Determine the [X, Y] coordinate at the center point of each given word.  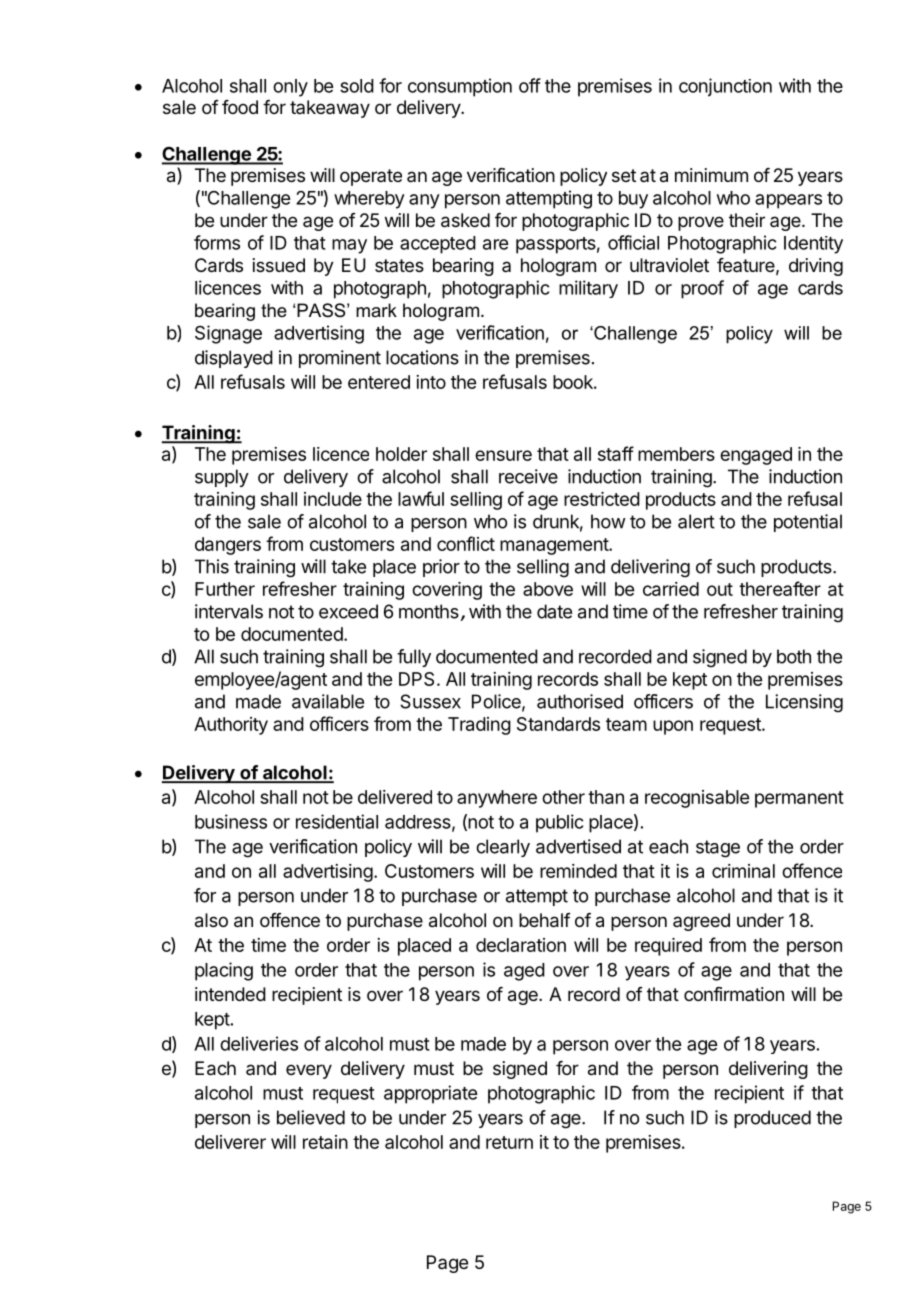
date [554, 611]
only [290, 88]
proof [702, 289]
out [720, 589]
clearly [503, 848]
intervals [229, 611]
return [509, 1142]
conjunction [725, 87]
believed [311, 1117]
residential [337, 821]
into [431, 382]
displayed [234, 359]
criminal [743, 871]
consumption [460, 87]
